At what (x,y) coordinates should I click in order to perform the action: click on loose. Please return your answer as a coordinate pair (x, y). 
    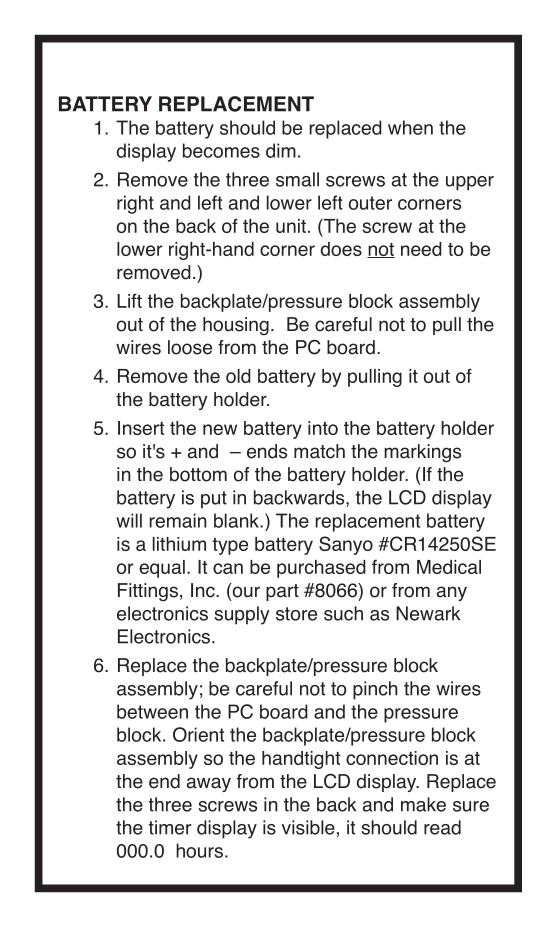
    Looking at the image, I should click on (190, 347).
